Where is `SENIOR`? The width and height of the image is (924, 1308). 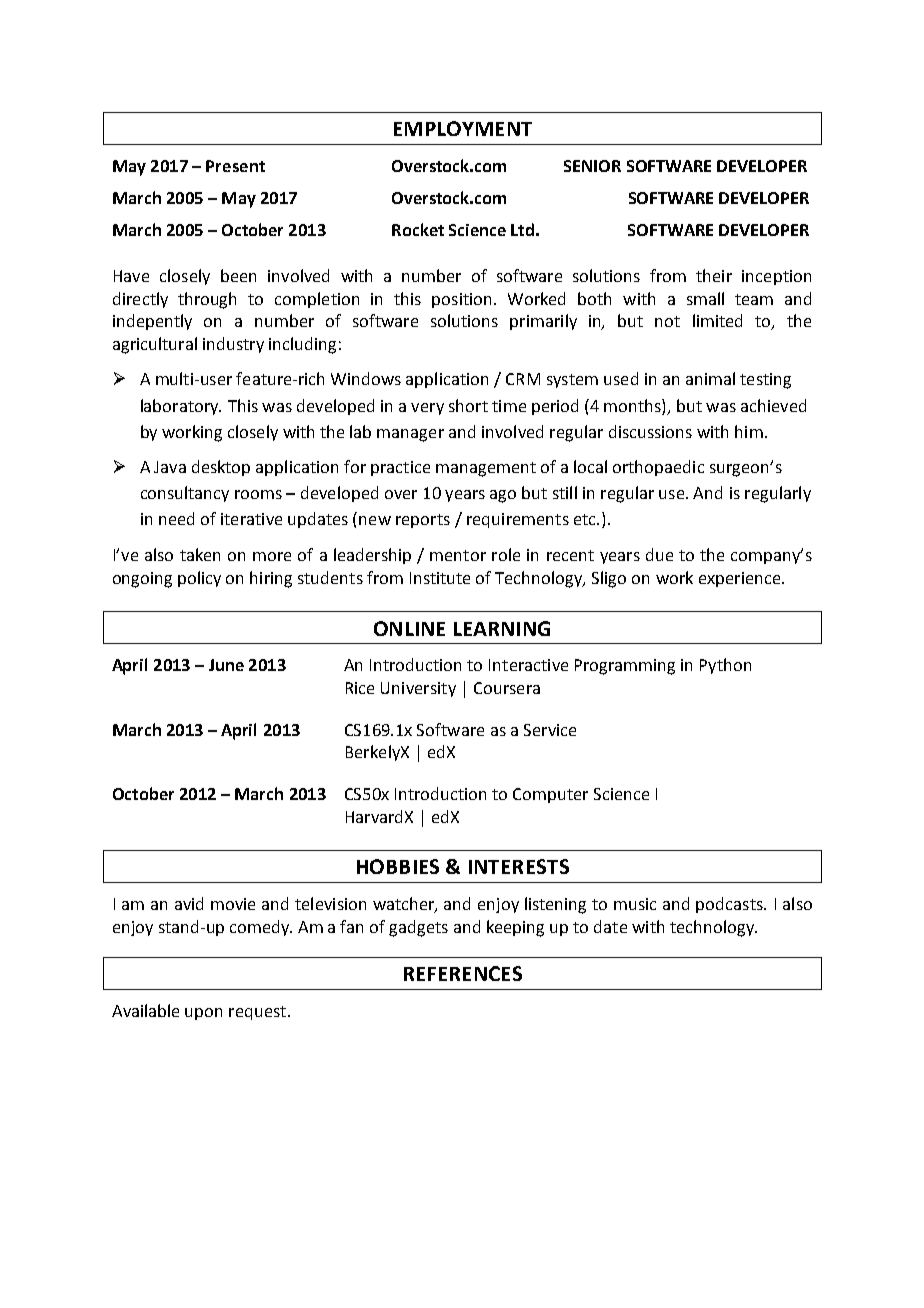 SENIOR is located at coordinates (592, 166).
